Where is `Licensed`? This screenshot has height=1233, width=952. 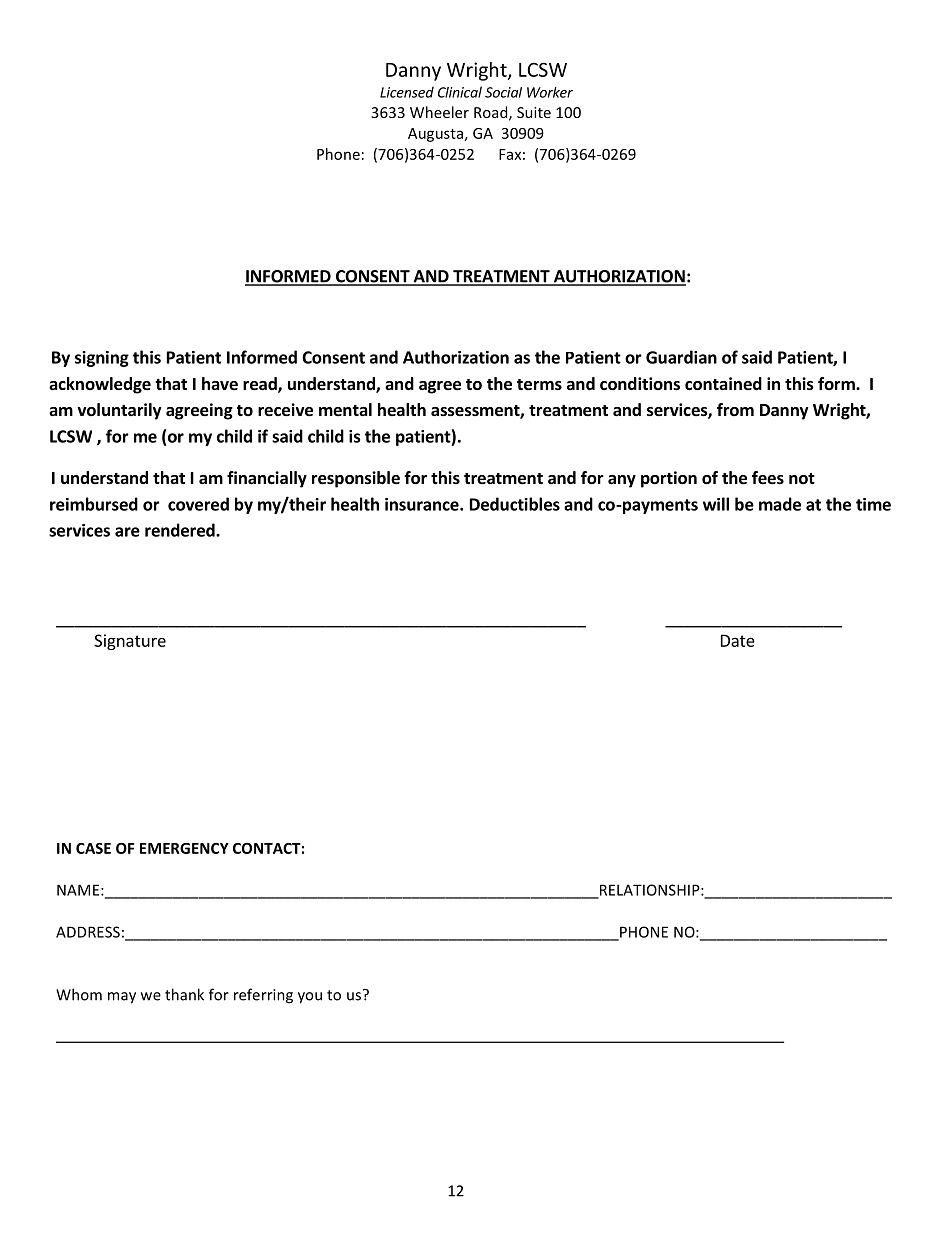
Licensed is located at coordinates (407, 92).
